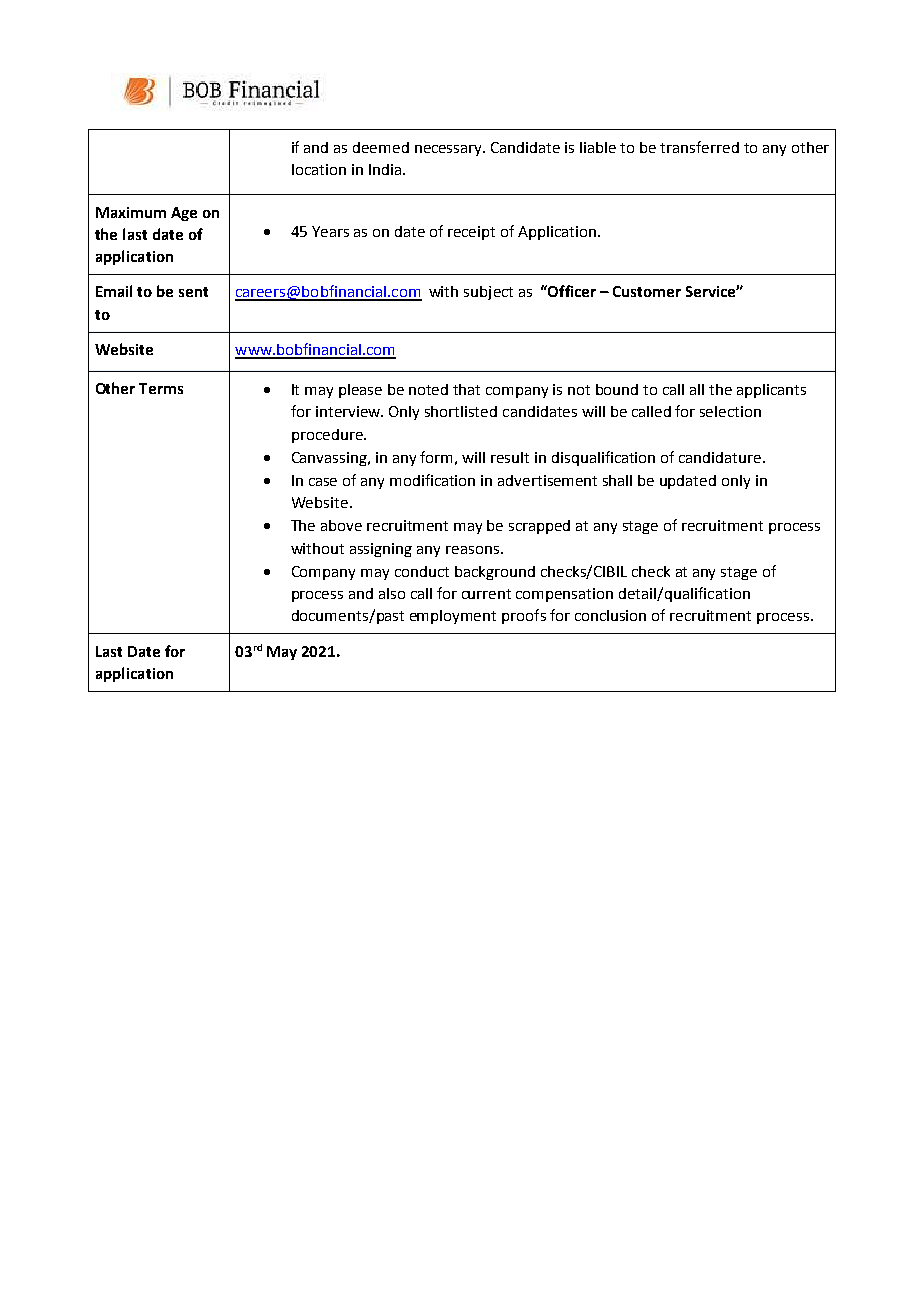 The image size is (924, 1308). I want to click on bound, so click(617, 389).
